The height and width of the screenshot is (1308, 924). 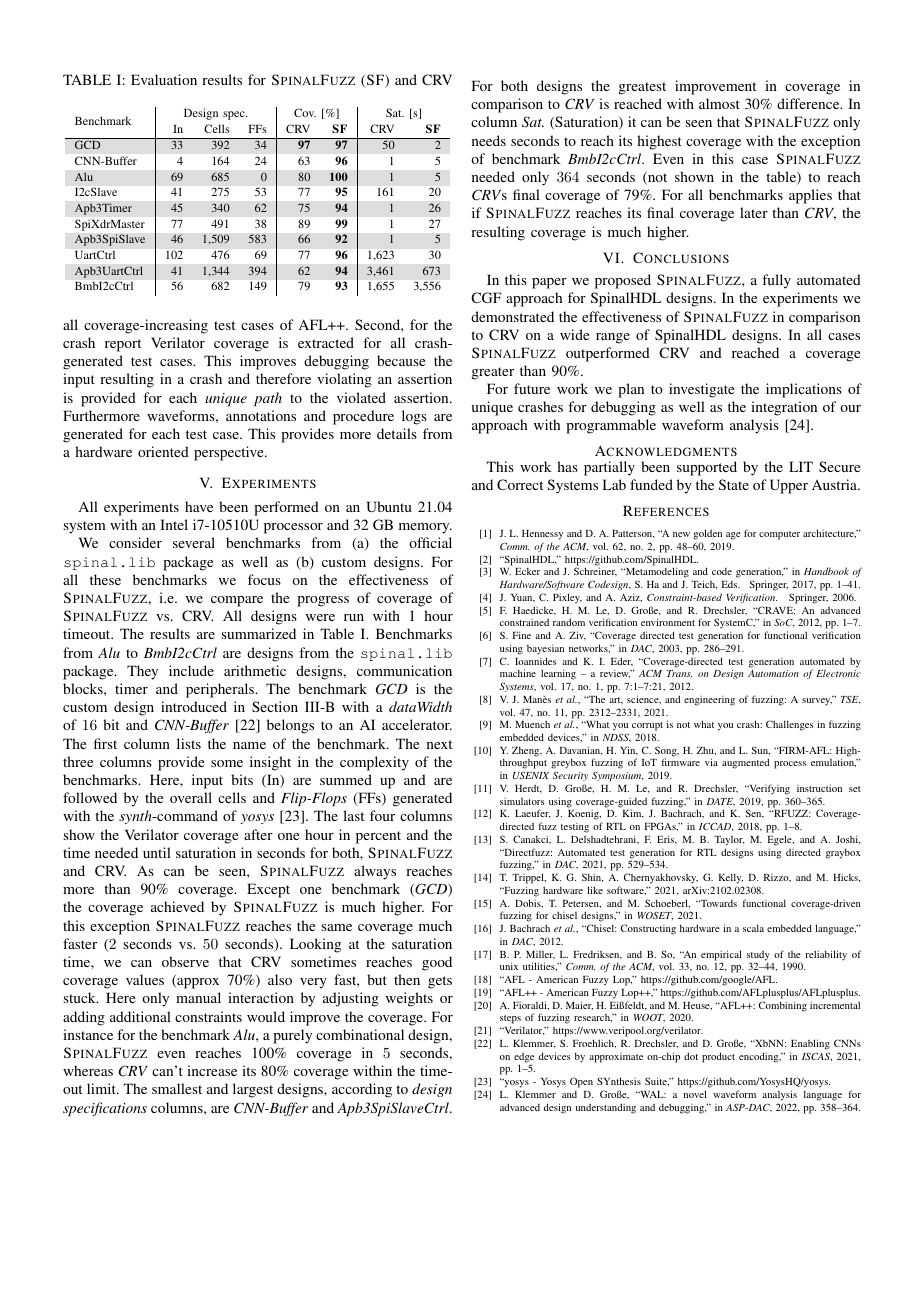 What do you see at coordinates (439, 744) in the screenshot?
I see `next` at bounding box center [439, 744].
